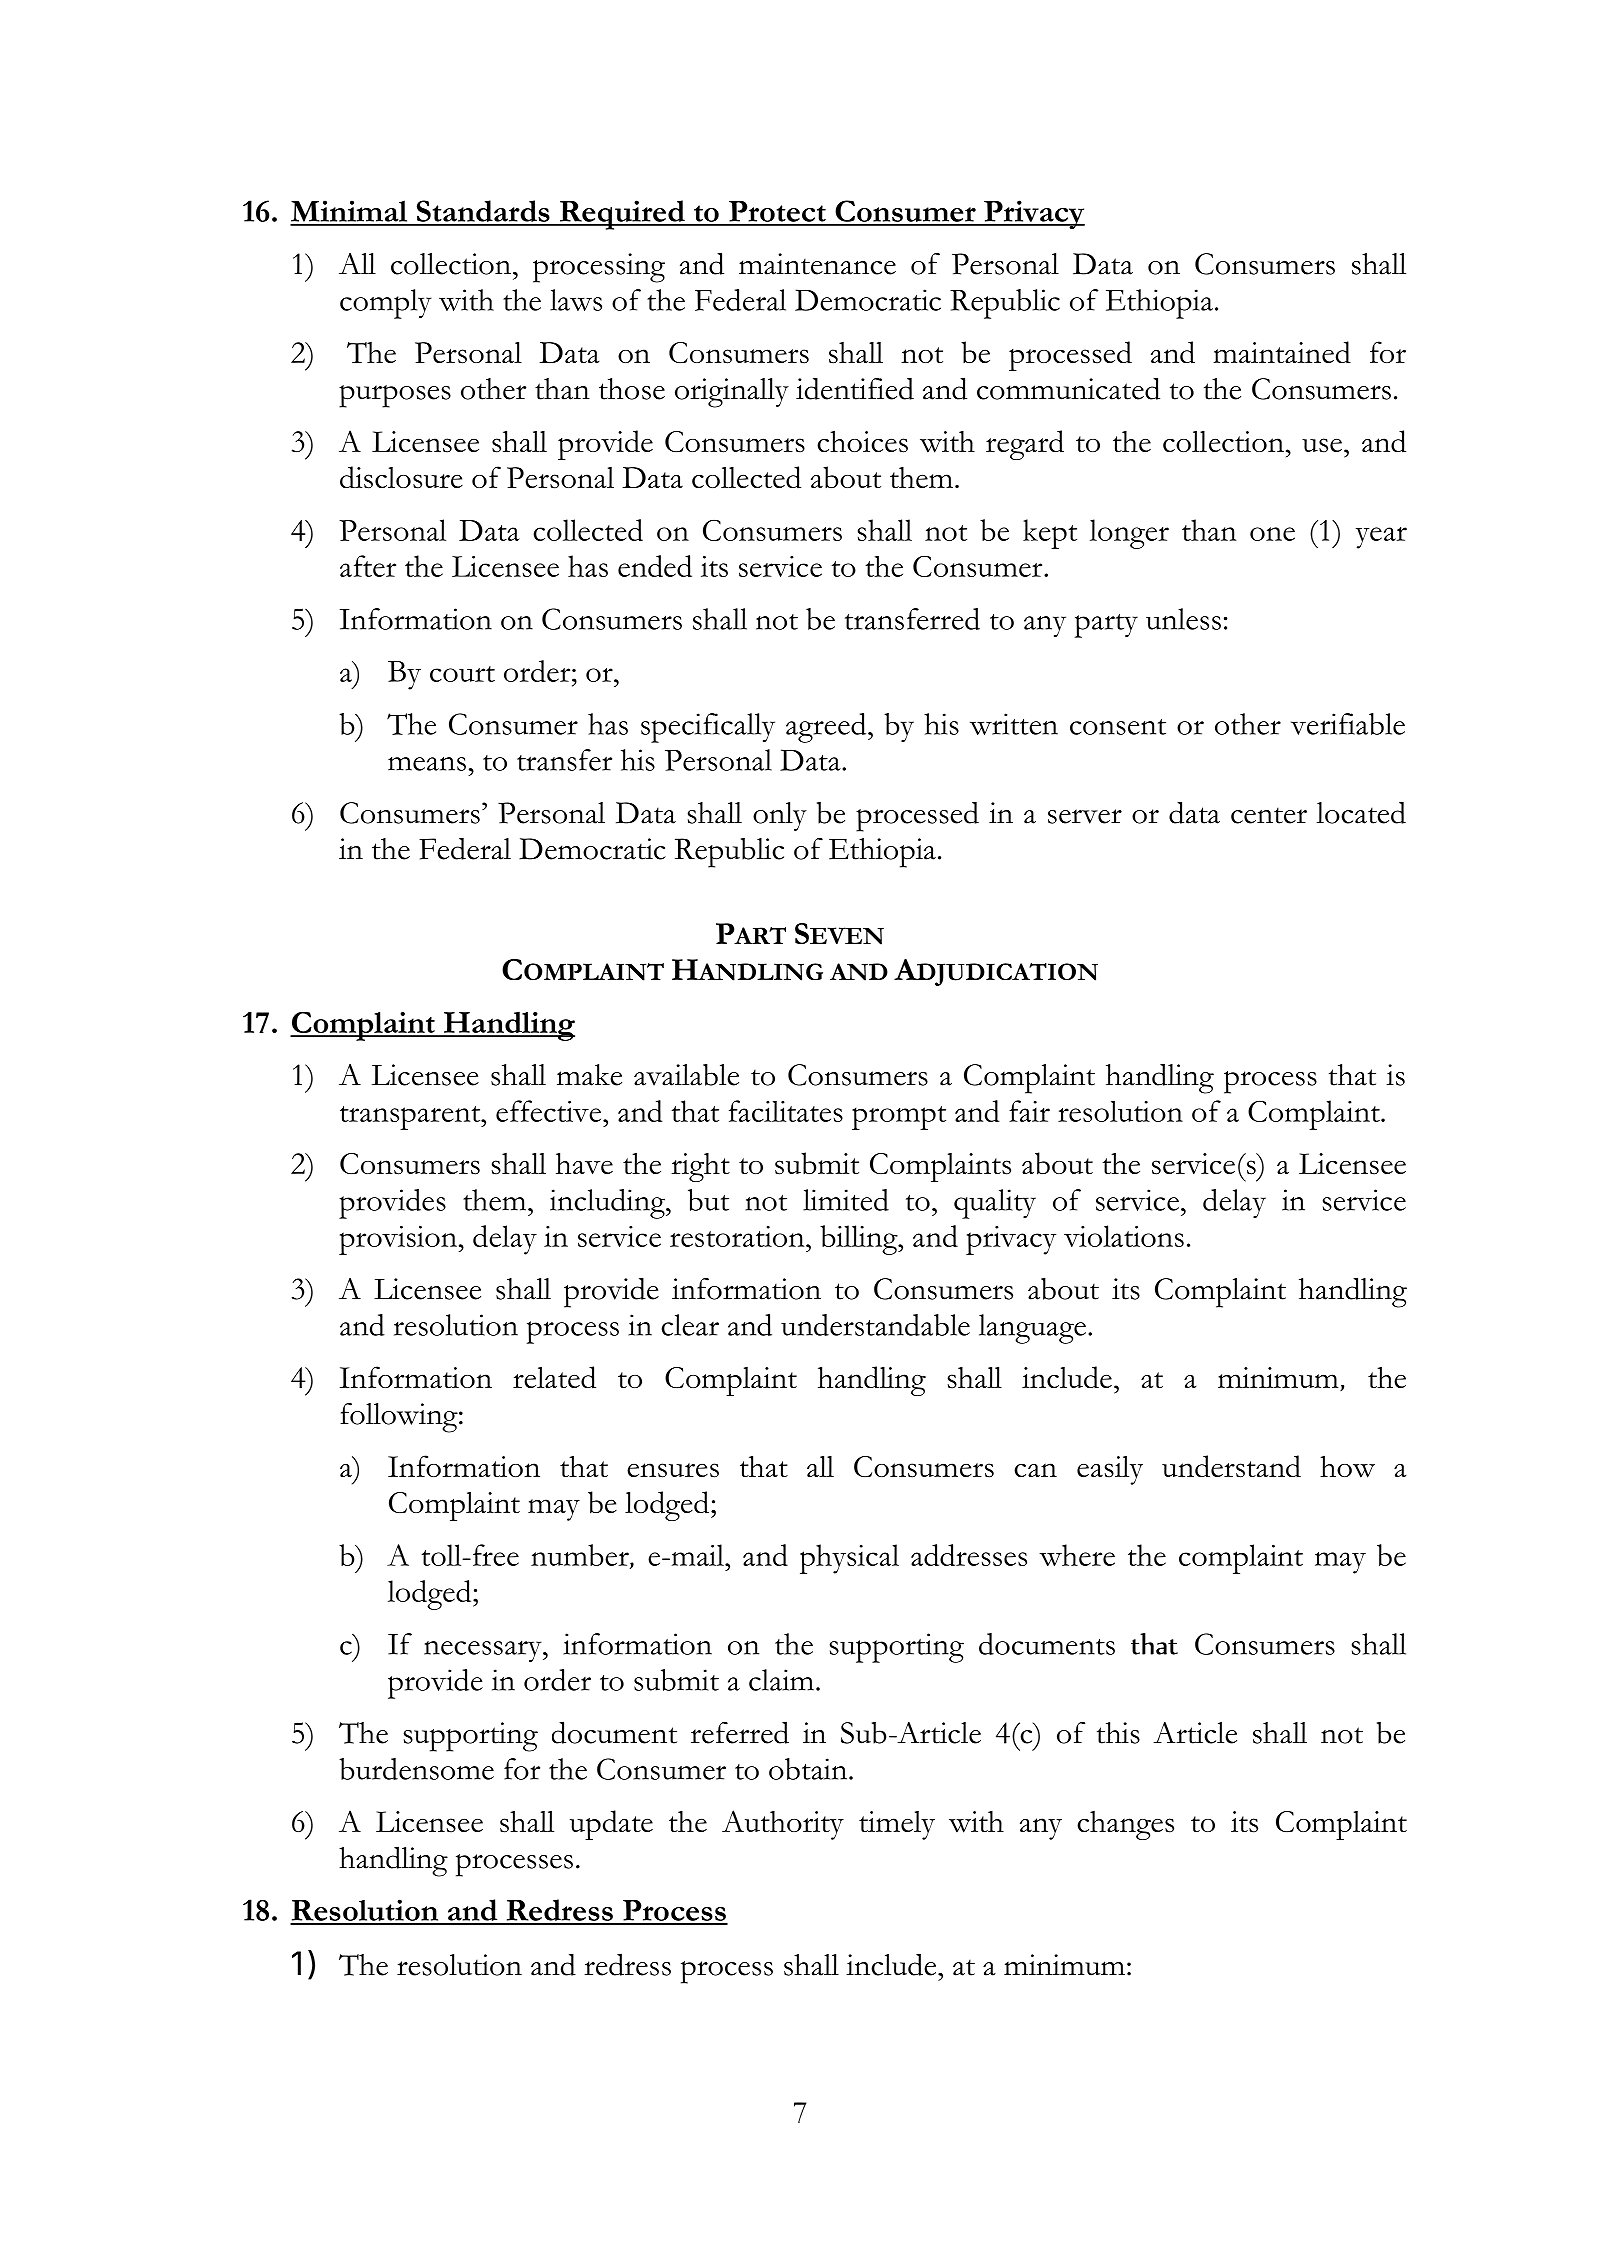 This screenshot has height=2264, width=1600. Describe the element at coordinates (846, 1200) in the screenshot. I see `limited` at that location.
